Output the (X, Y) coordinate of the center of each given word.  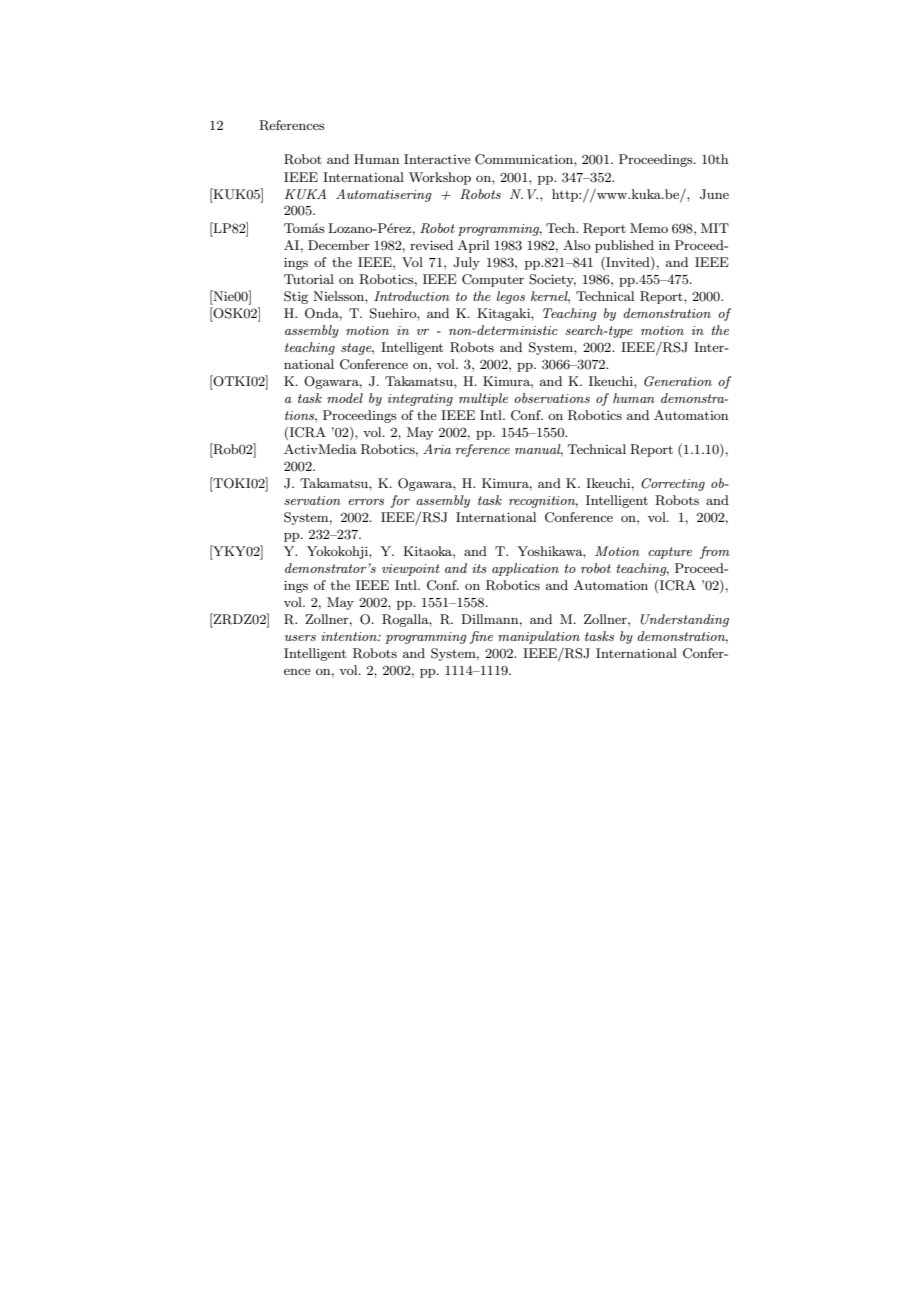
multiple (483, 399)
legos (511, 297)
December (339, 245)
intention (350, 636)
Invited (628, 262)
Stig (296, 297)
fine (481, 637)
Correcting (673, 484)
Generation (678, 381)
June (714, 194)
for (400, 501)
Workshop (440, 178)
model (345, 398)
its (479, 568)
